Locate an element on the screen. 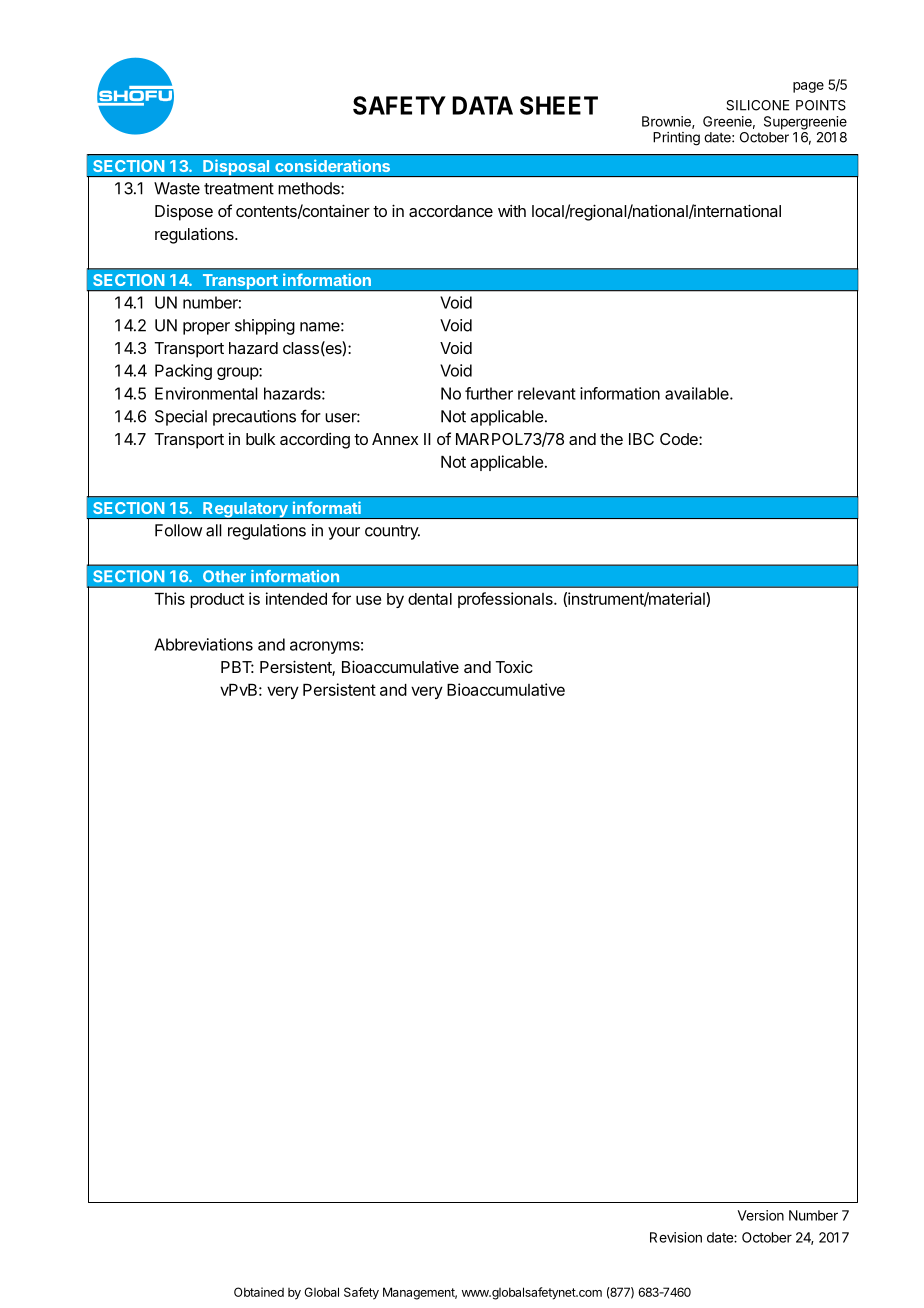  product is located at coordinates (217, 600).
